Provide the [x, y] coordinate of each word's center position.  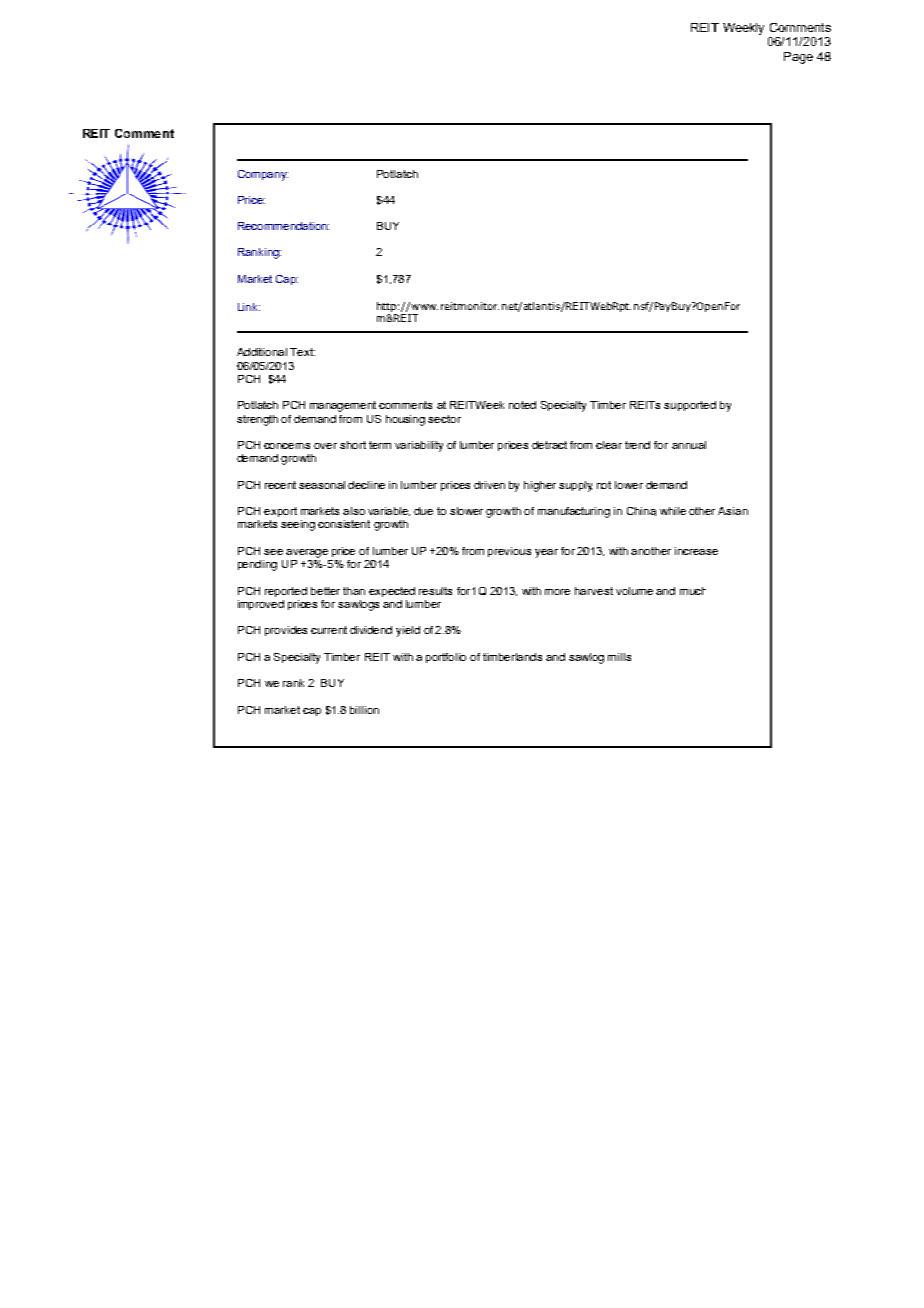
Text [302, 352]
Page [798, 58]
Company [263, 175]
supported [690, 406]
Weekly [743, 29]
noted [522, 405]
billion [364, 710]
